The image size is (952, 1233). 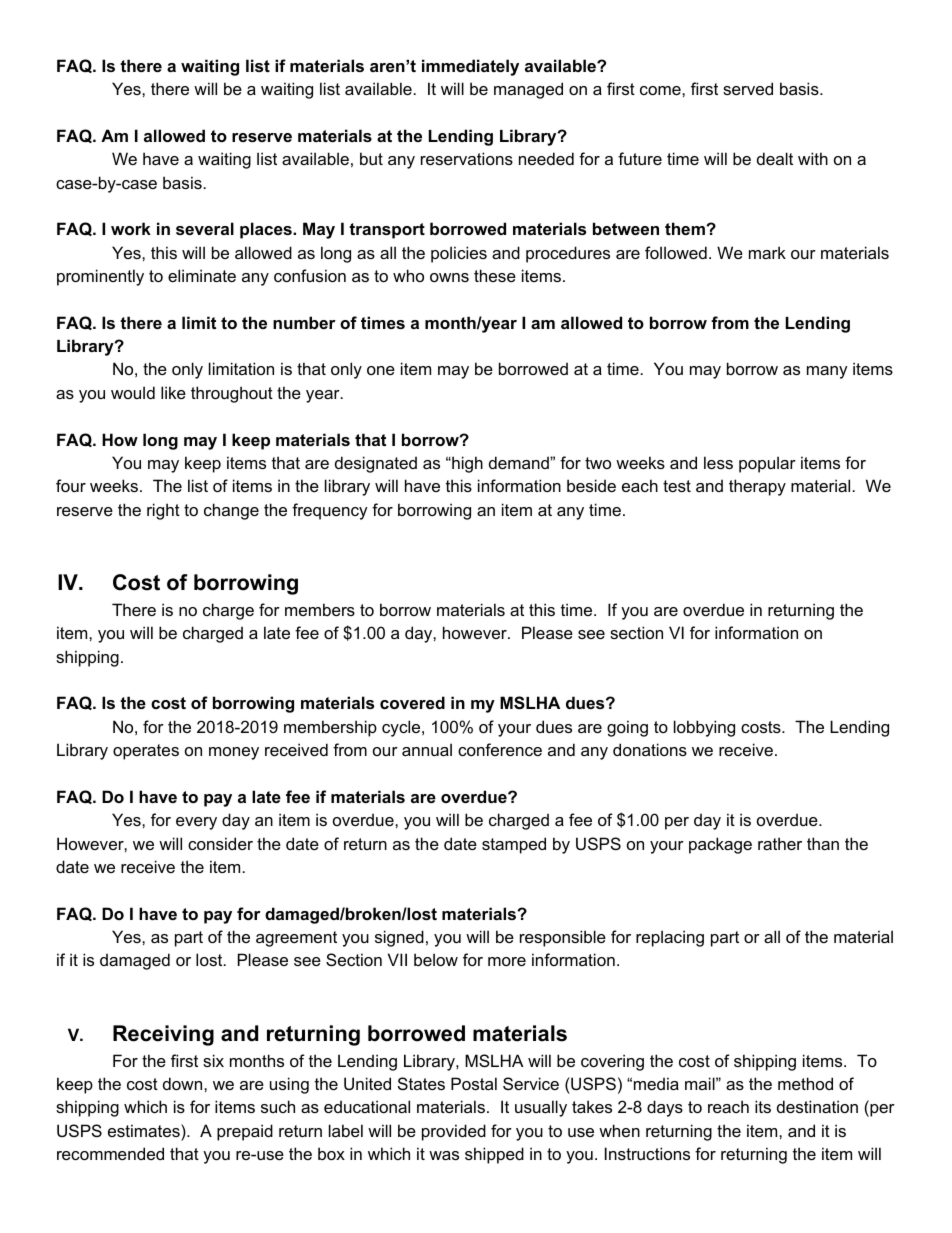 What do you see at coordinates (145, 1130) in the screenshot?
I see `estimates` at bounding box center [145, 1130].
